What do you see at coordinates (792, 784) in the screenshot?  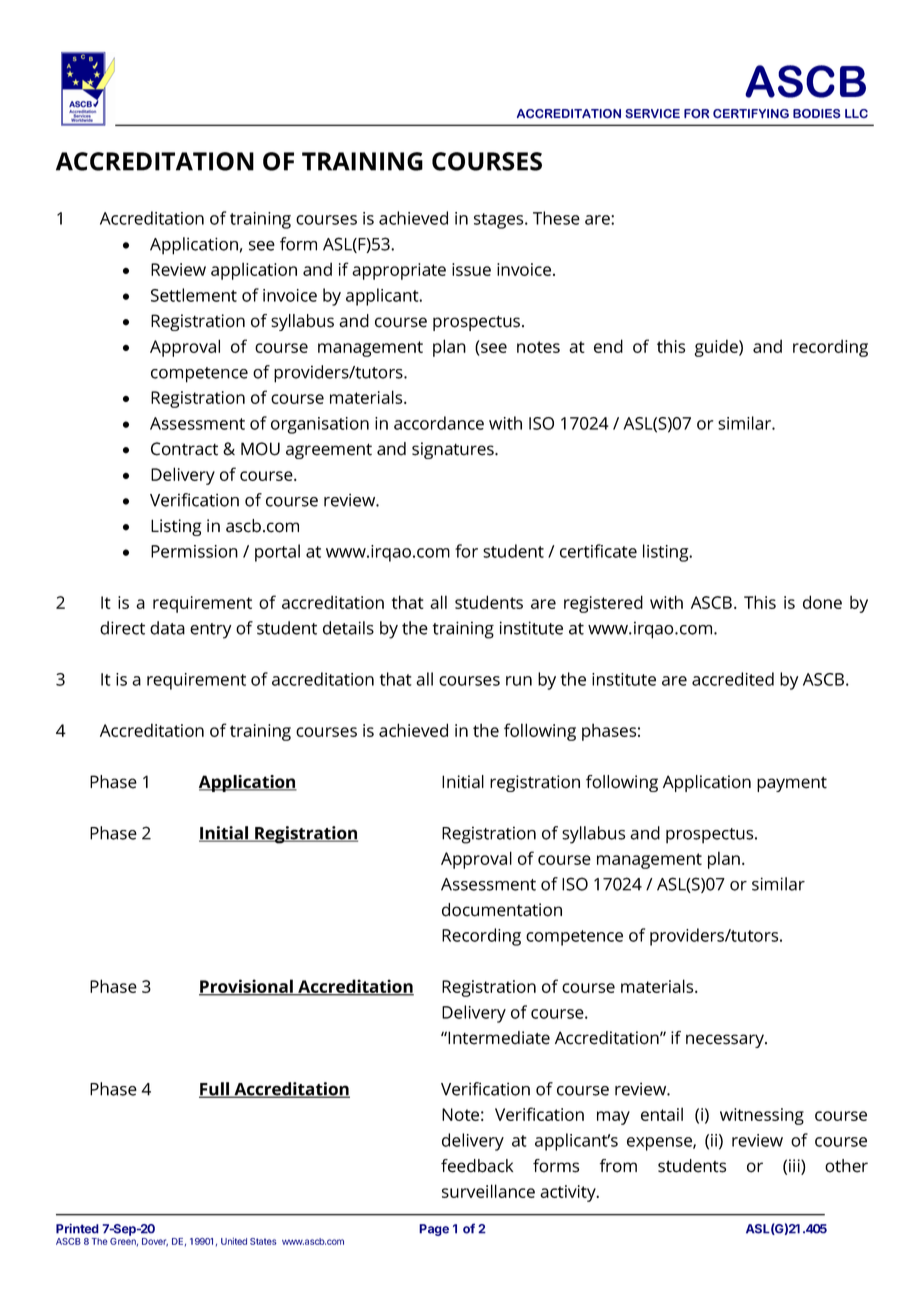 I see `payment` at bounding box center [792, 784].
